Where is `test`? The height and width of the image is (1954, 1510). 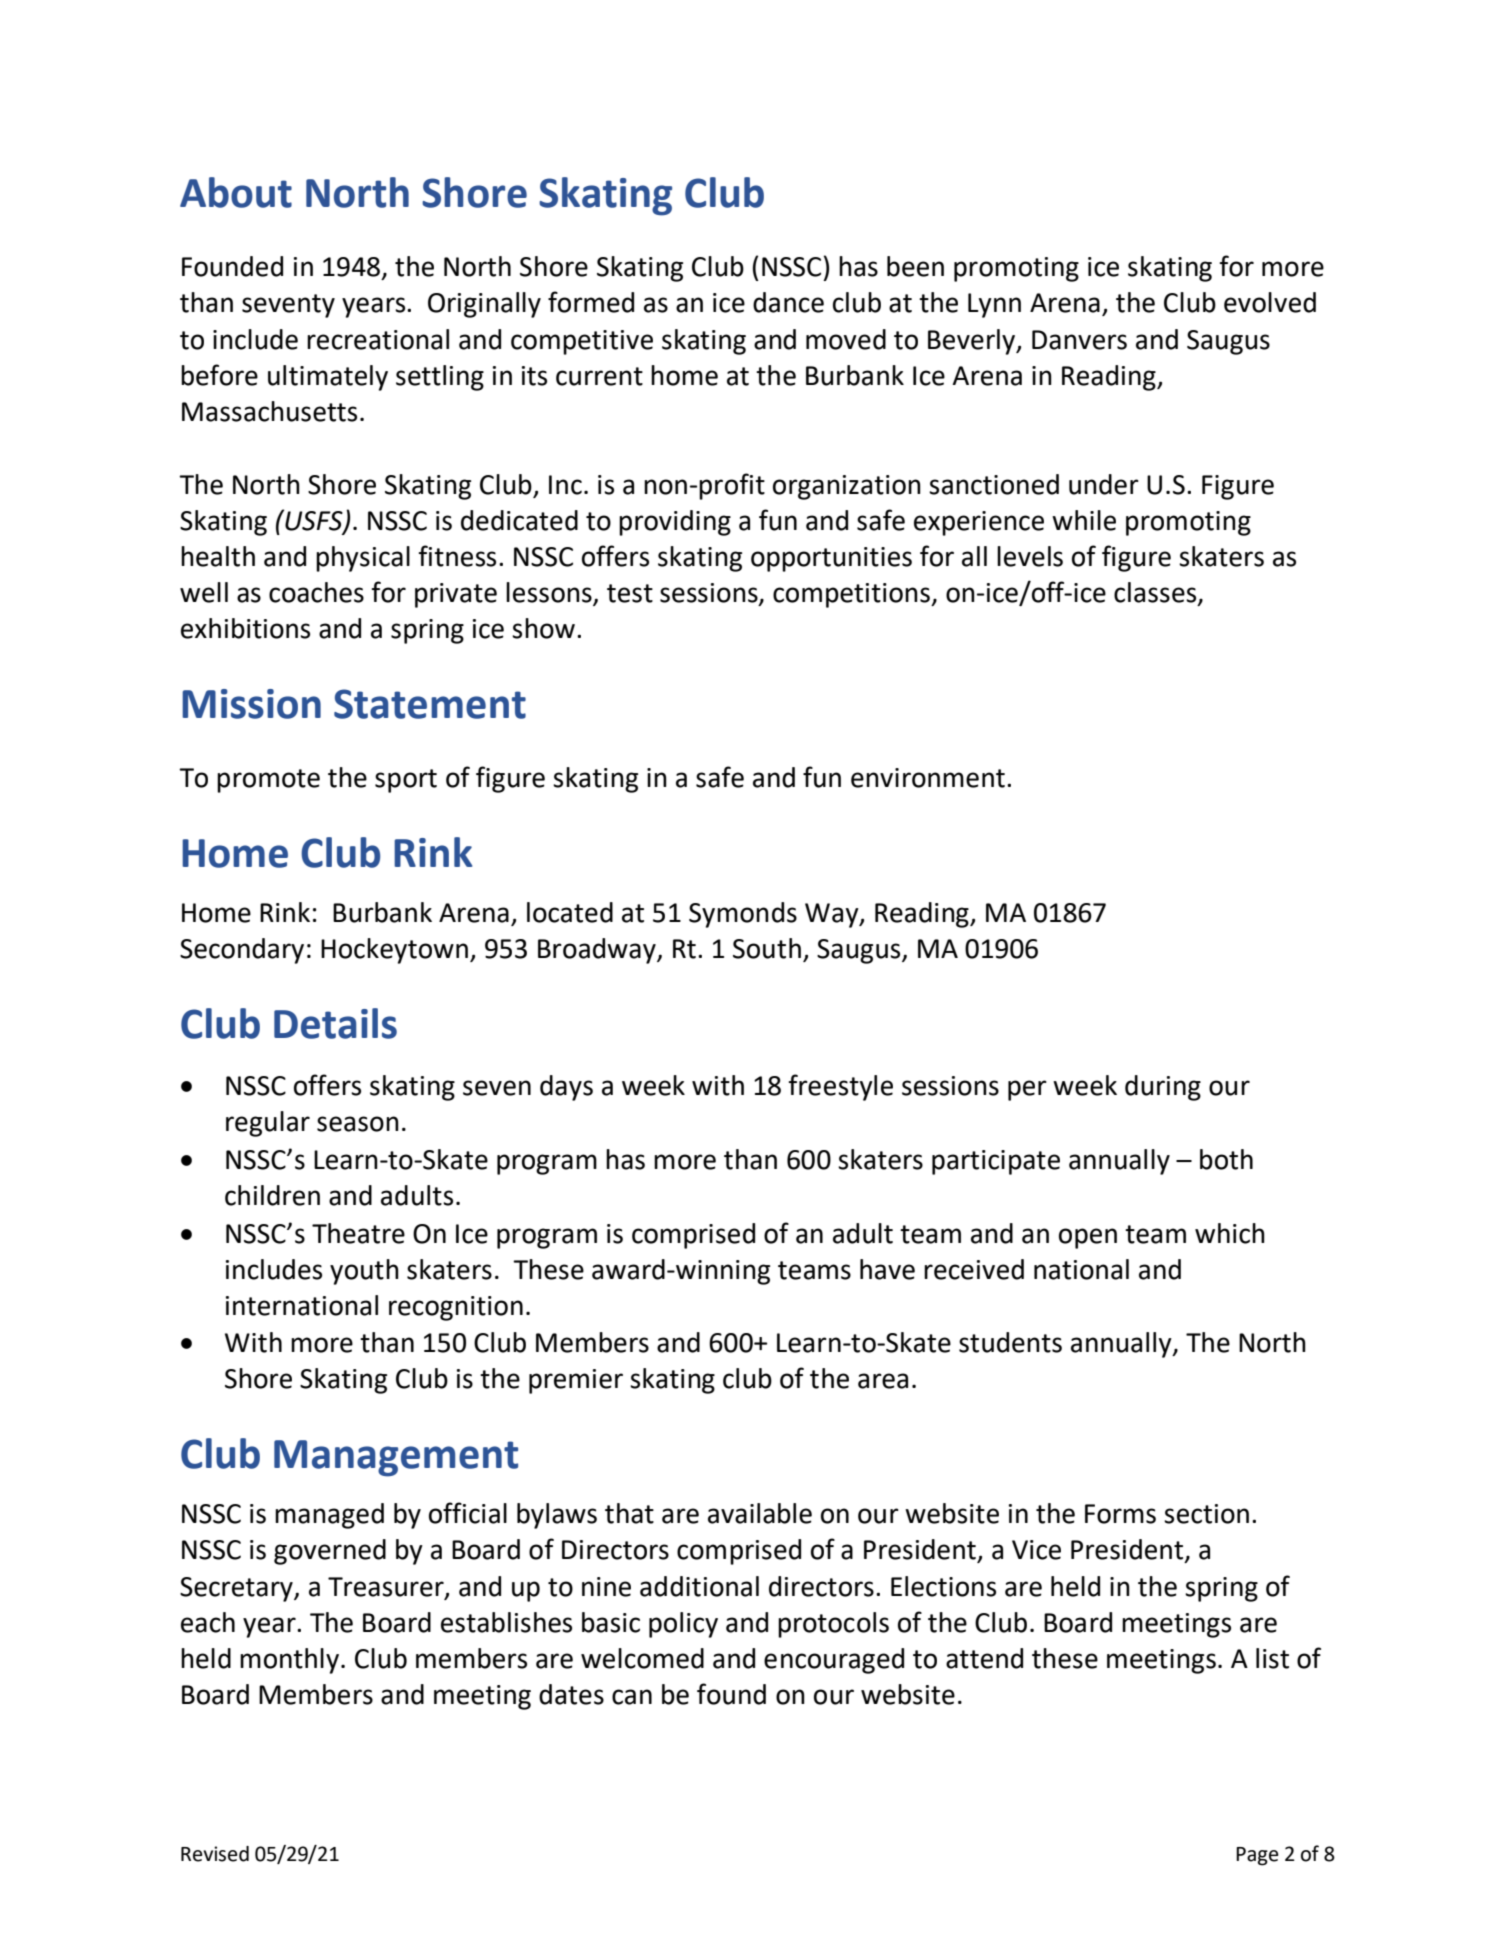
test is located at coordinates (630, 593).
